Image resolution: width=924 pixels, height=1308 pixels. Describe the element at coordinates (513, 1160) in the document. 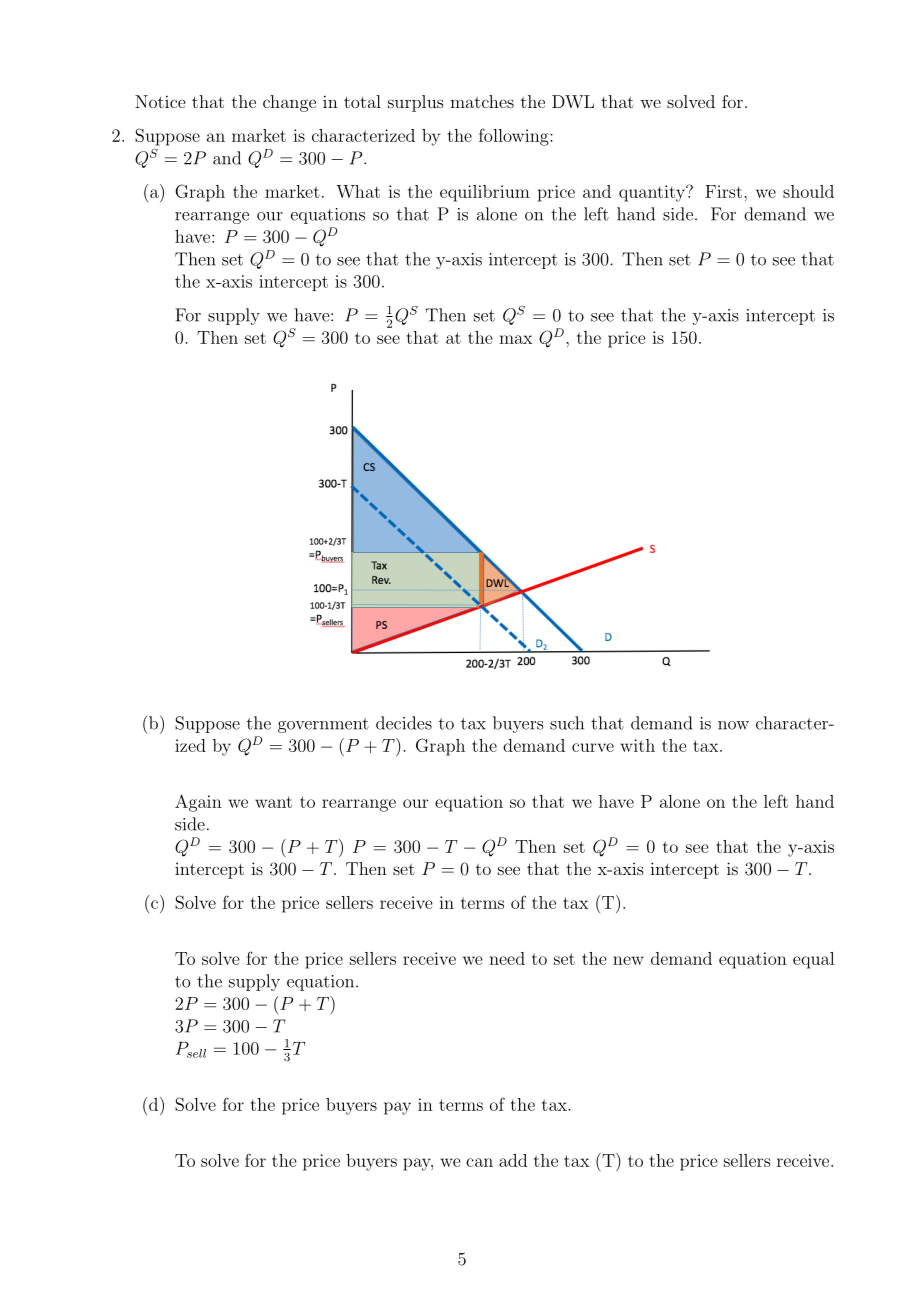

I see `add` at that location.
